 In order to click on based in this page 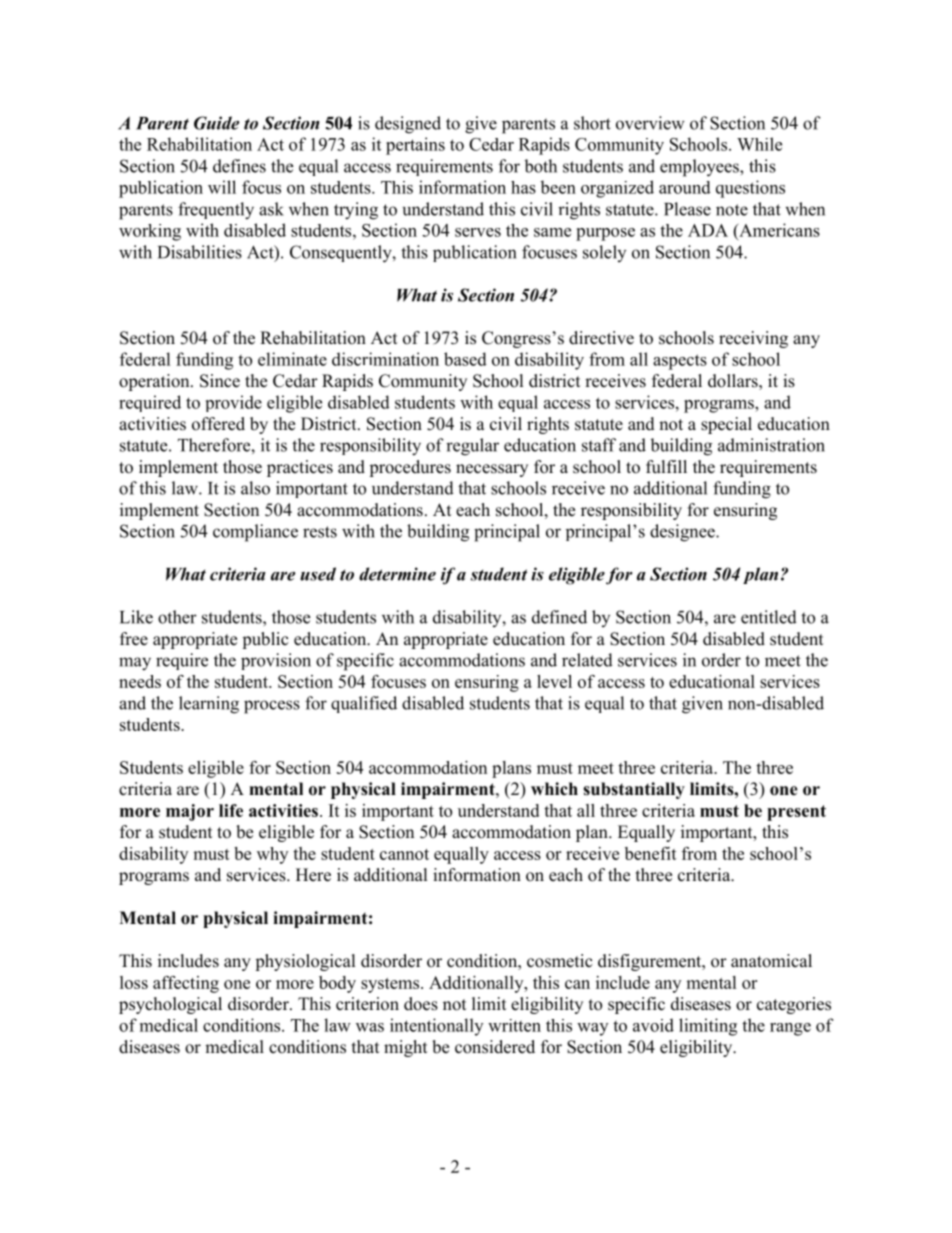, I will do `click(465, 359)`.
